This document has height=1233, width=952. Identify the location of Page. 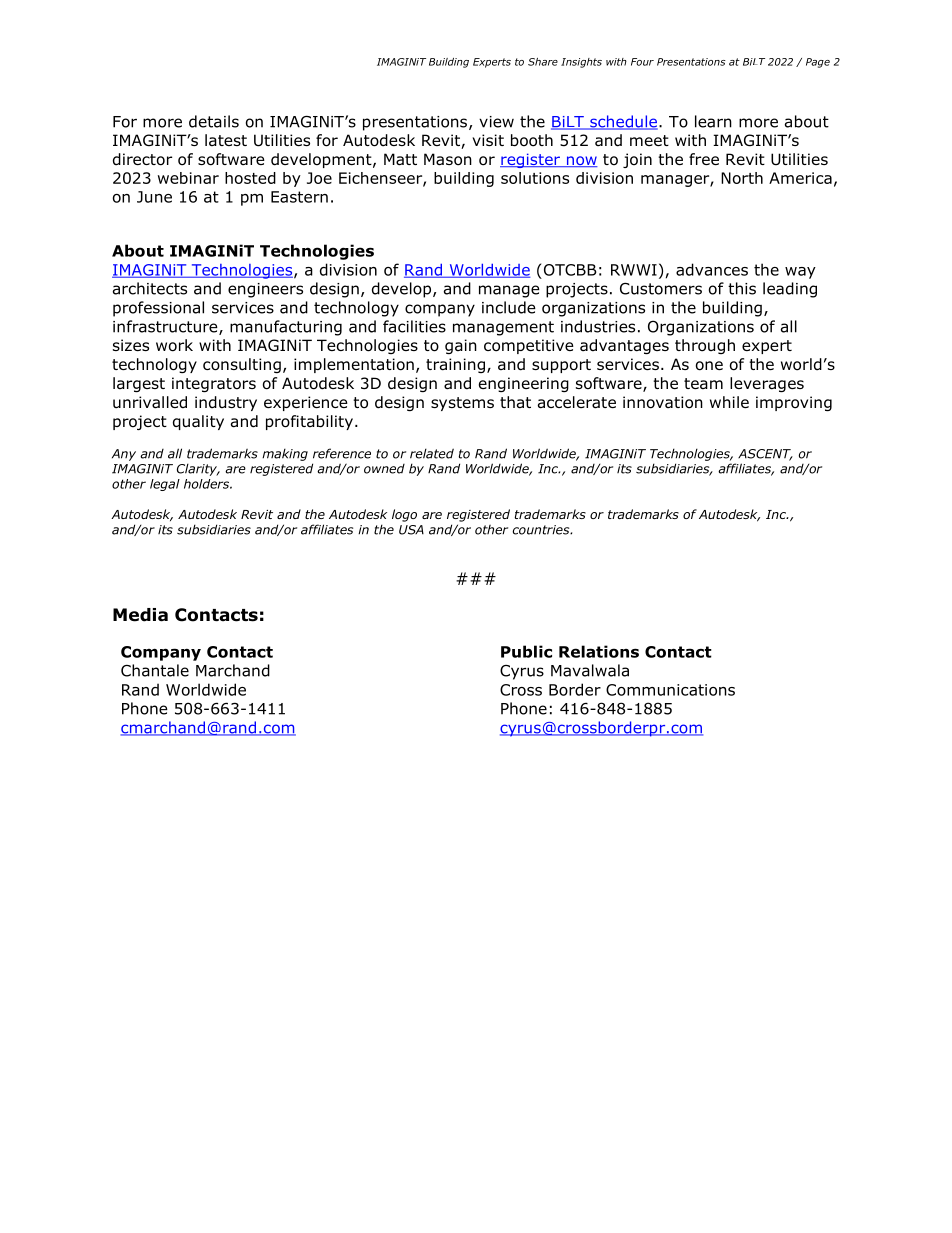
(818, 63).
